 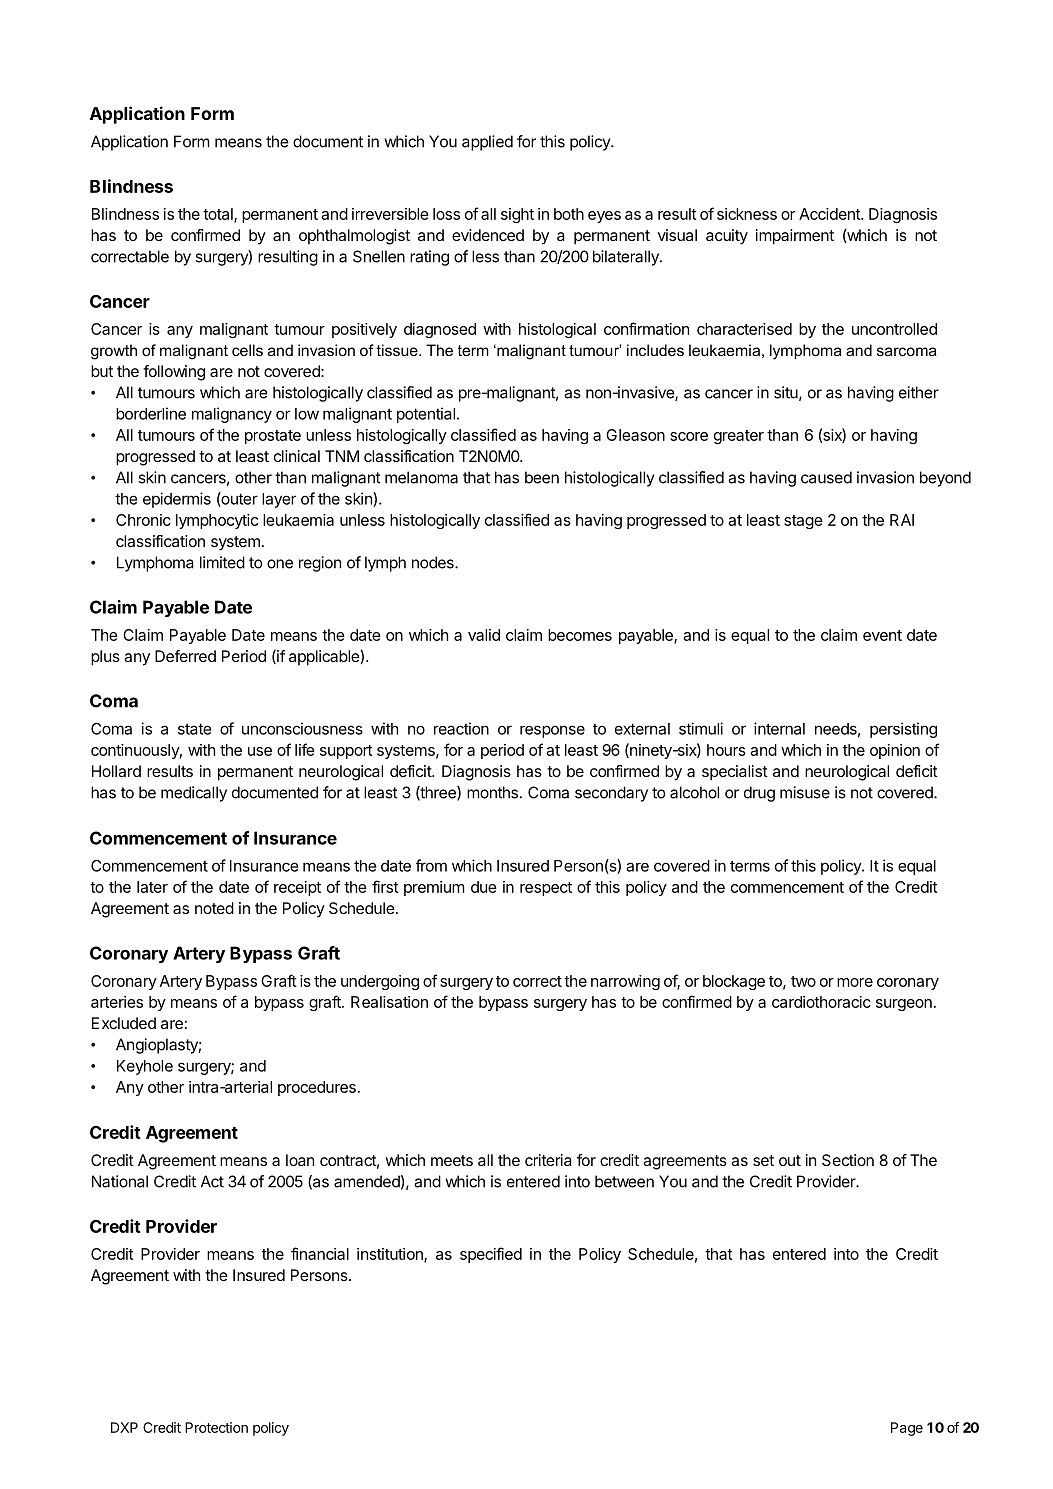 What do you see at coordinates (830, 214) in the document?
I see `Accident` at bounding box center [830, 214].
